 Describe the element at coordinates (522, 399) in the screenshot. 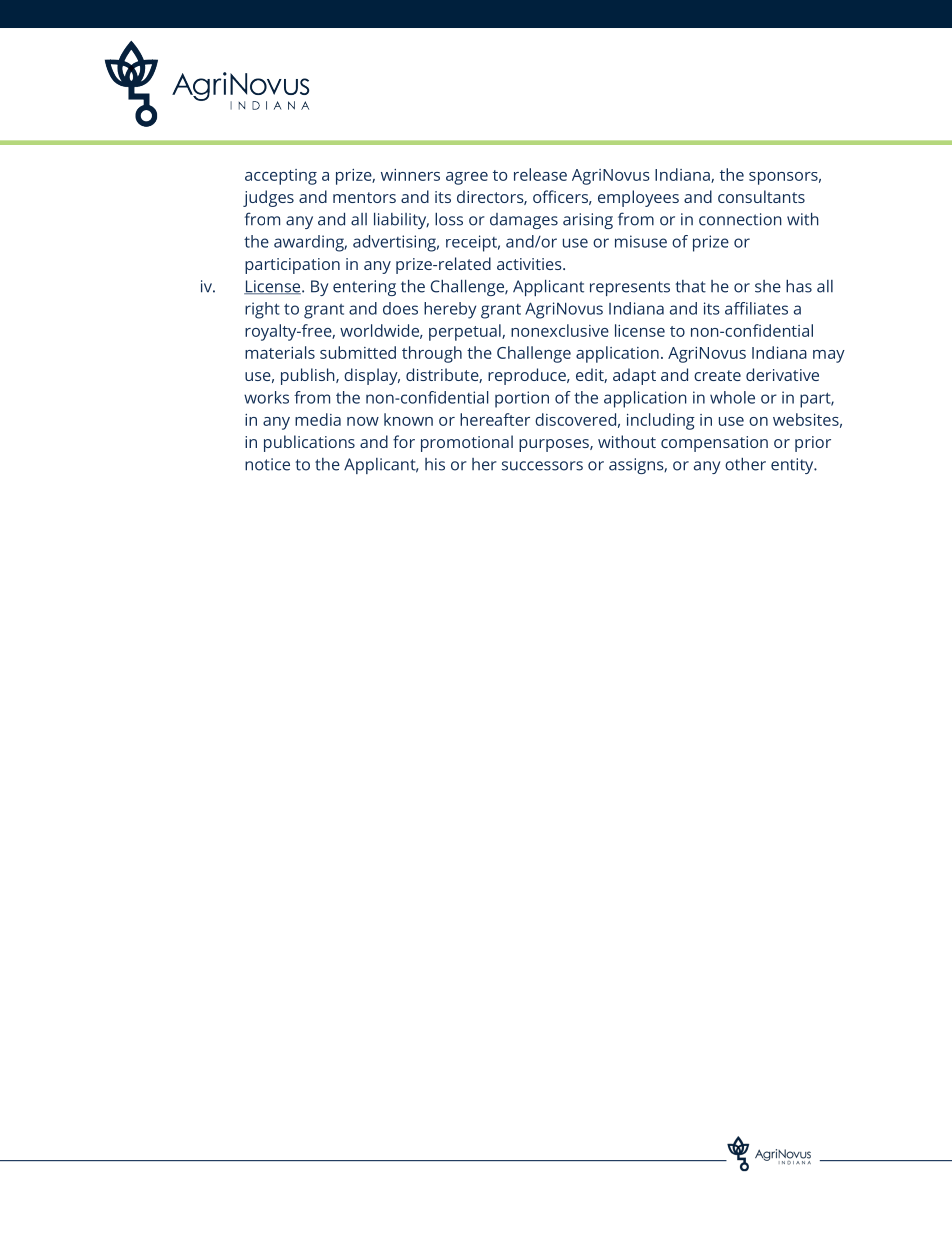

I see `portion` at that location.
